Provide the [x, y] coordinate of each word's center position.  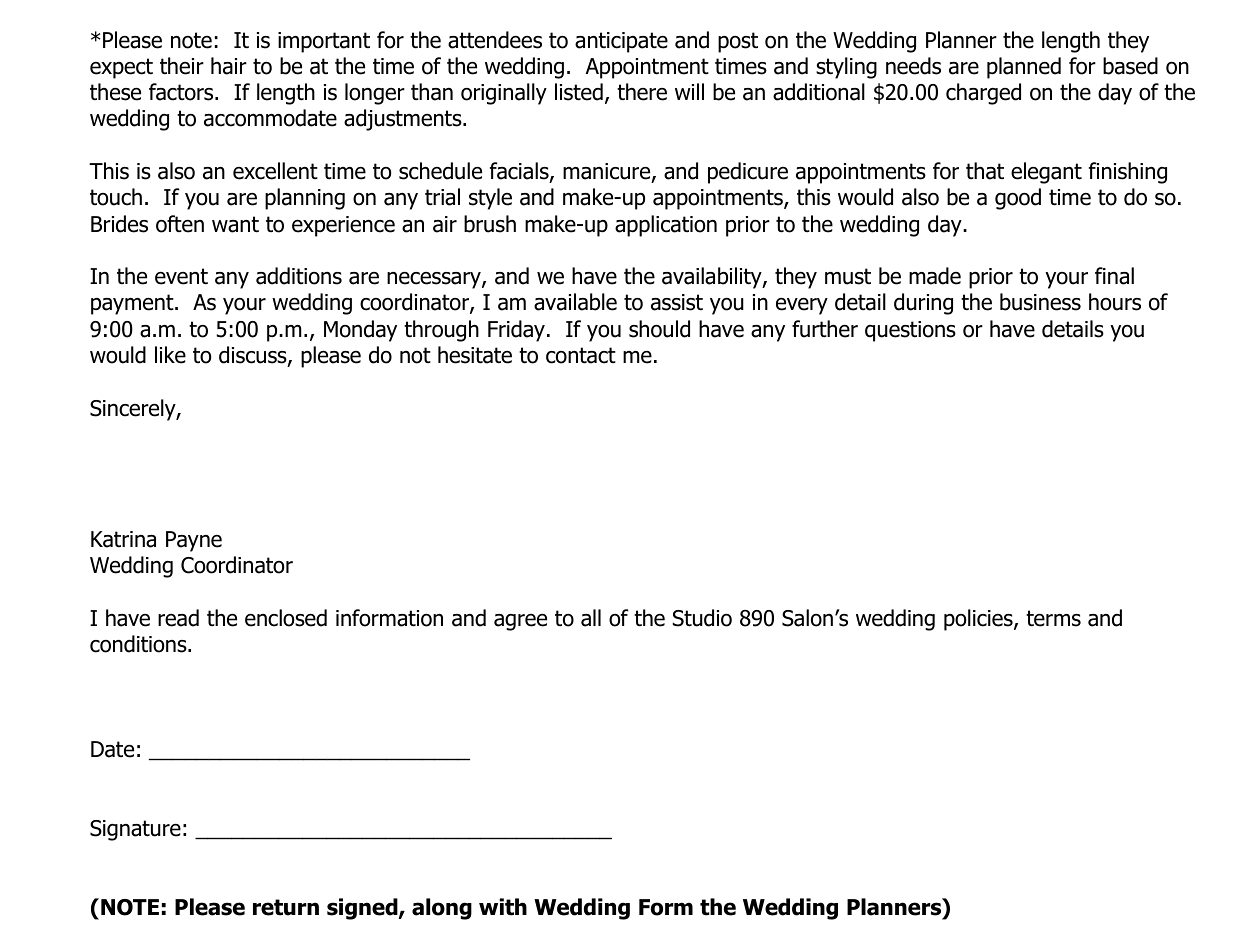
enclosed [286, 618]
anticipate [621, 42]
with [503, 907]
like [170, 355]
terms [1053, 618]
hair [229, 66]
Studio [702, 618]
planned [1024, 68]
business [1040, 302]
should [659, 329]
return [286, 907]
